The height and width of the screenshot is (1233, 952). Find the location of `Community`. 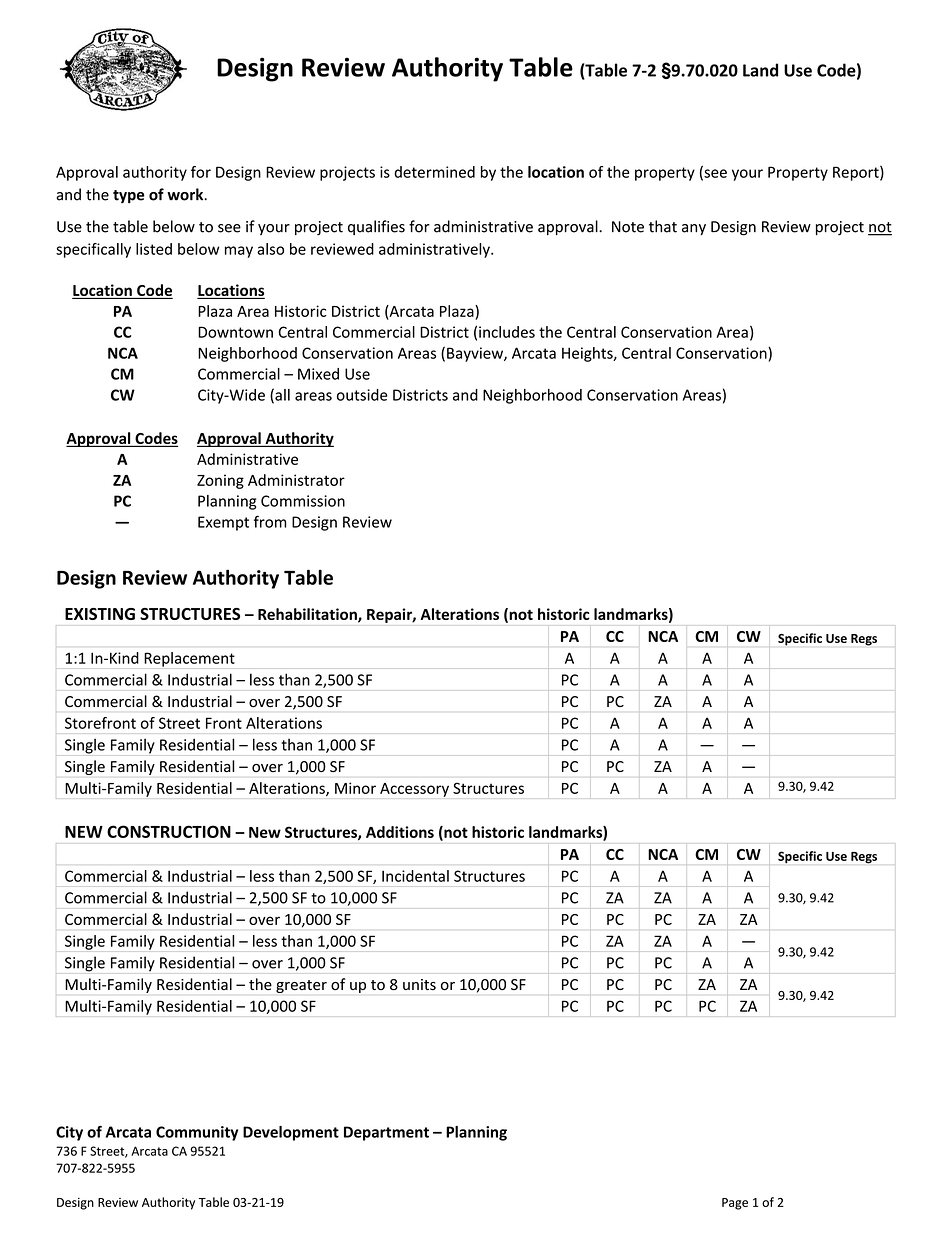

Community is located at coordinates (197, 1133).
